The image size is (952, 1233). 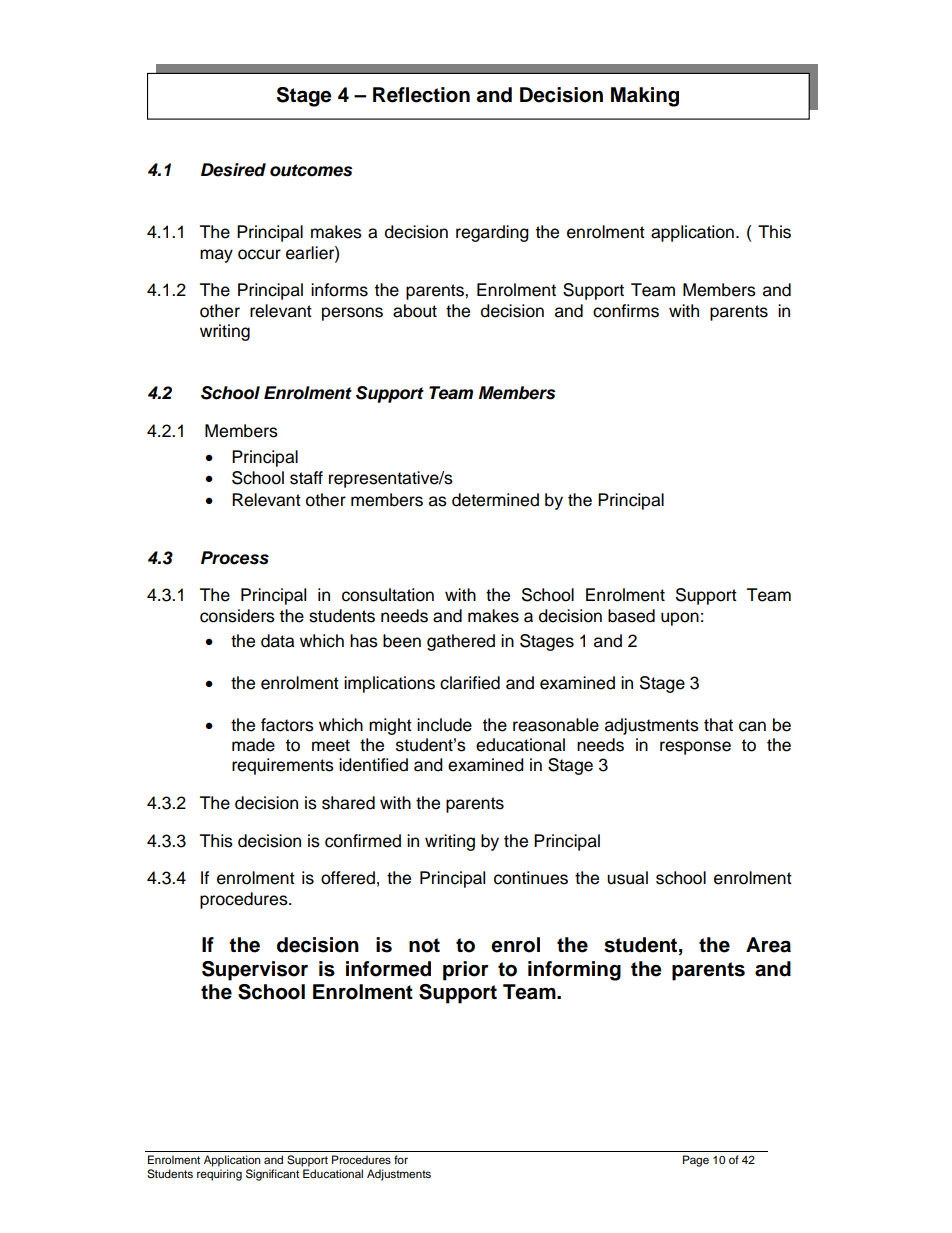 I want to click on outcomes, so click(x=311, y=170).
